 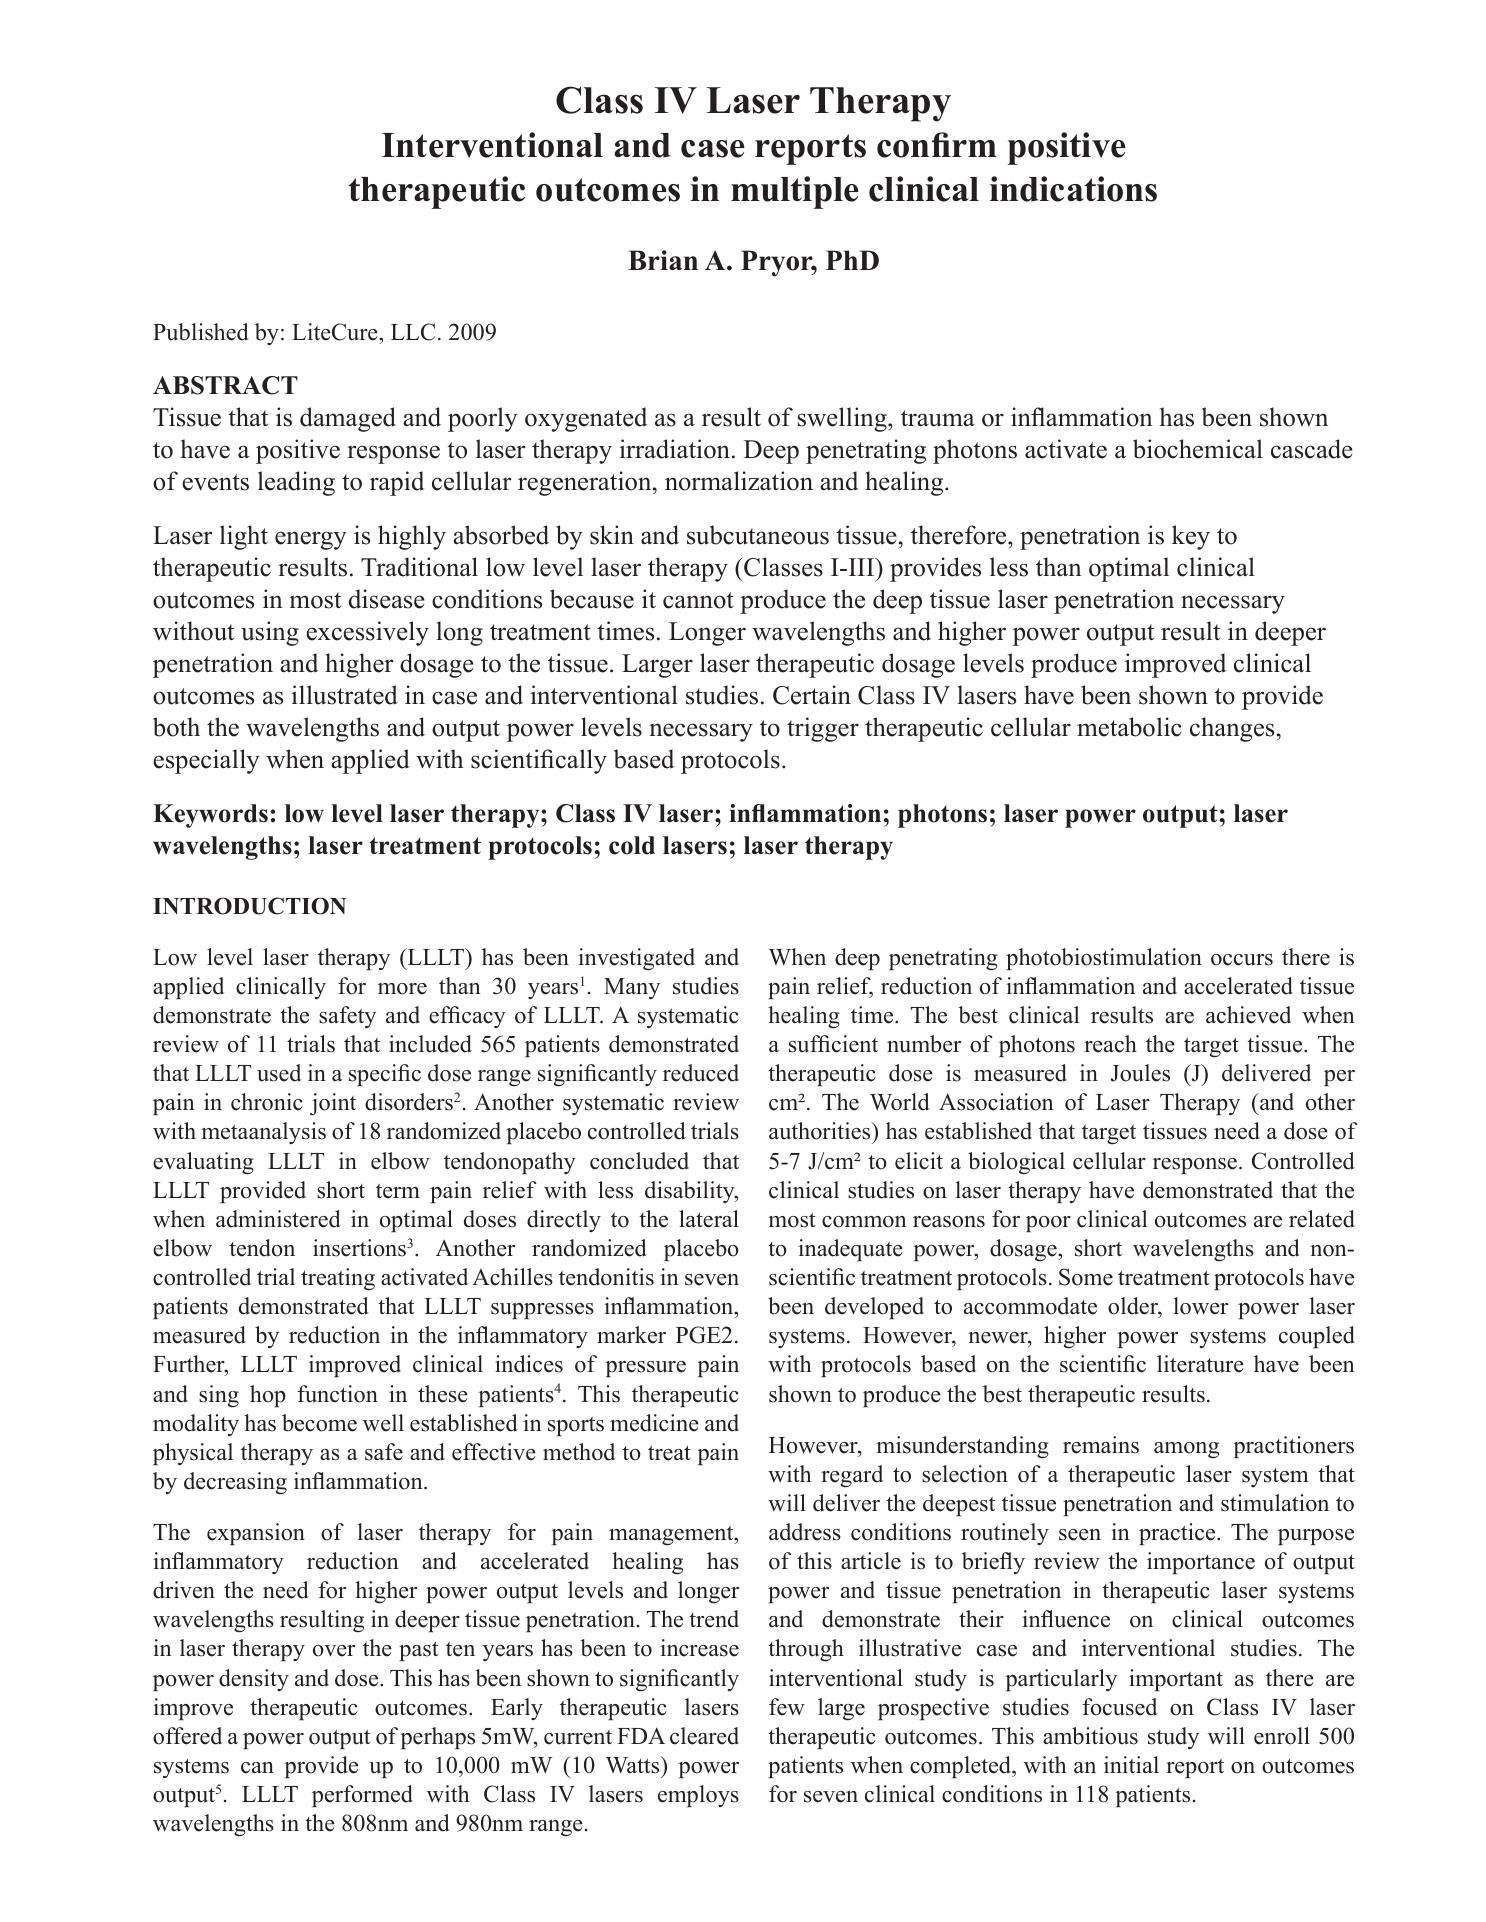 What do you see at coordinates (1198, 449) in the document?
I see `biochemical` at bounding box center [1198, 449].
